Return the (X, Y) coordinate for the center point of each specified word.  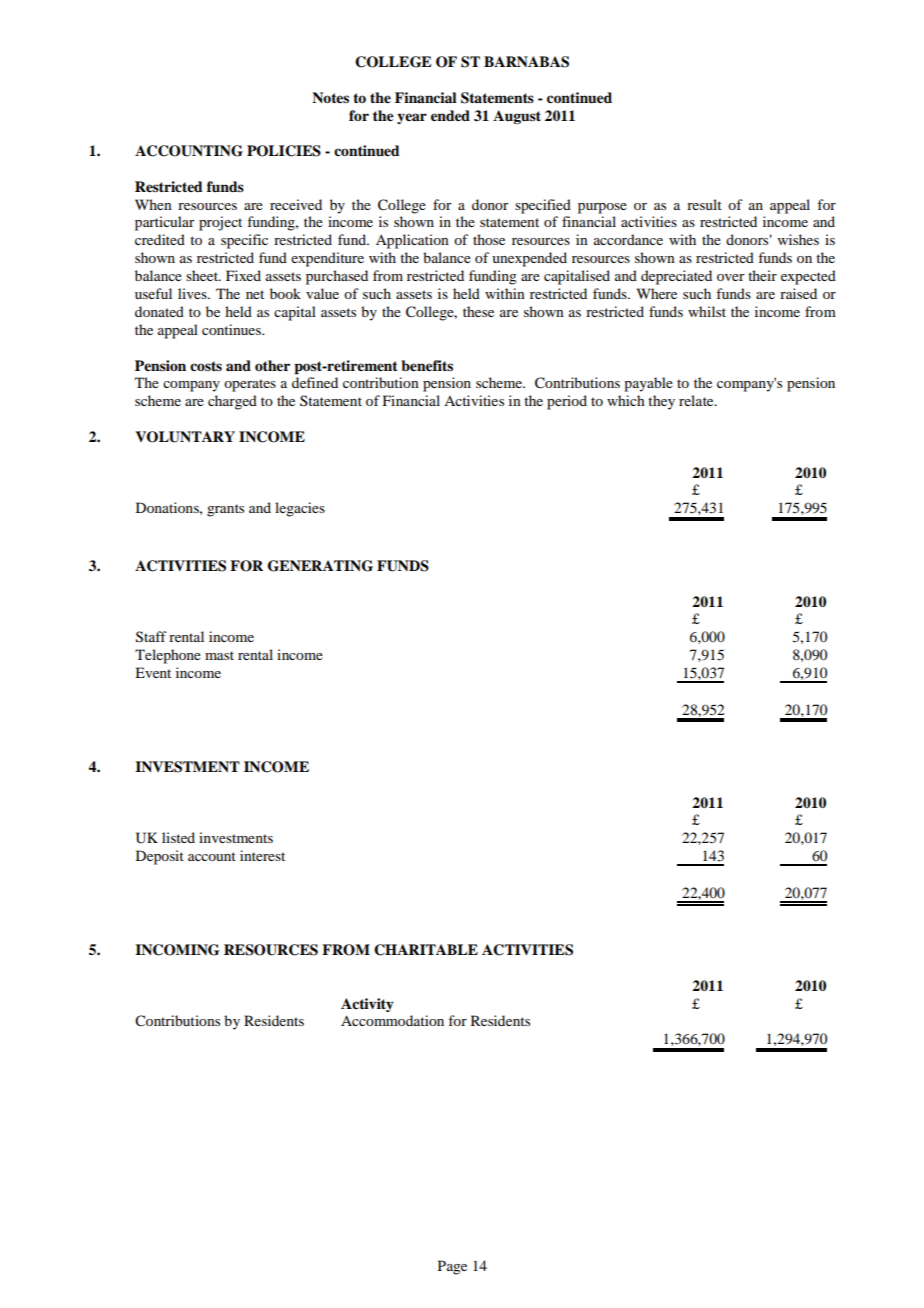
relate (697, 400)
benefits (427, 366)
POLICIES (284, 151)
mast (219, 655)
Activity (367, 1005)
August (517, 117)
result (704, 204)
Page (452, 1267)
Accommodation (392, 1020)
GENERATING (320, 566)
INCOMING (177, 950)
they (661, 402)
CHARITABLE (426, 950)
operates (250, 385)
